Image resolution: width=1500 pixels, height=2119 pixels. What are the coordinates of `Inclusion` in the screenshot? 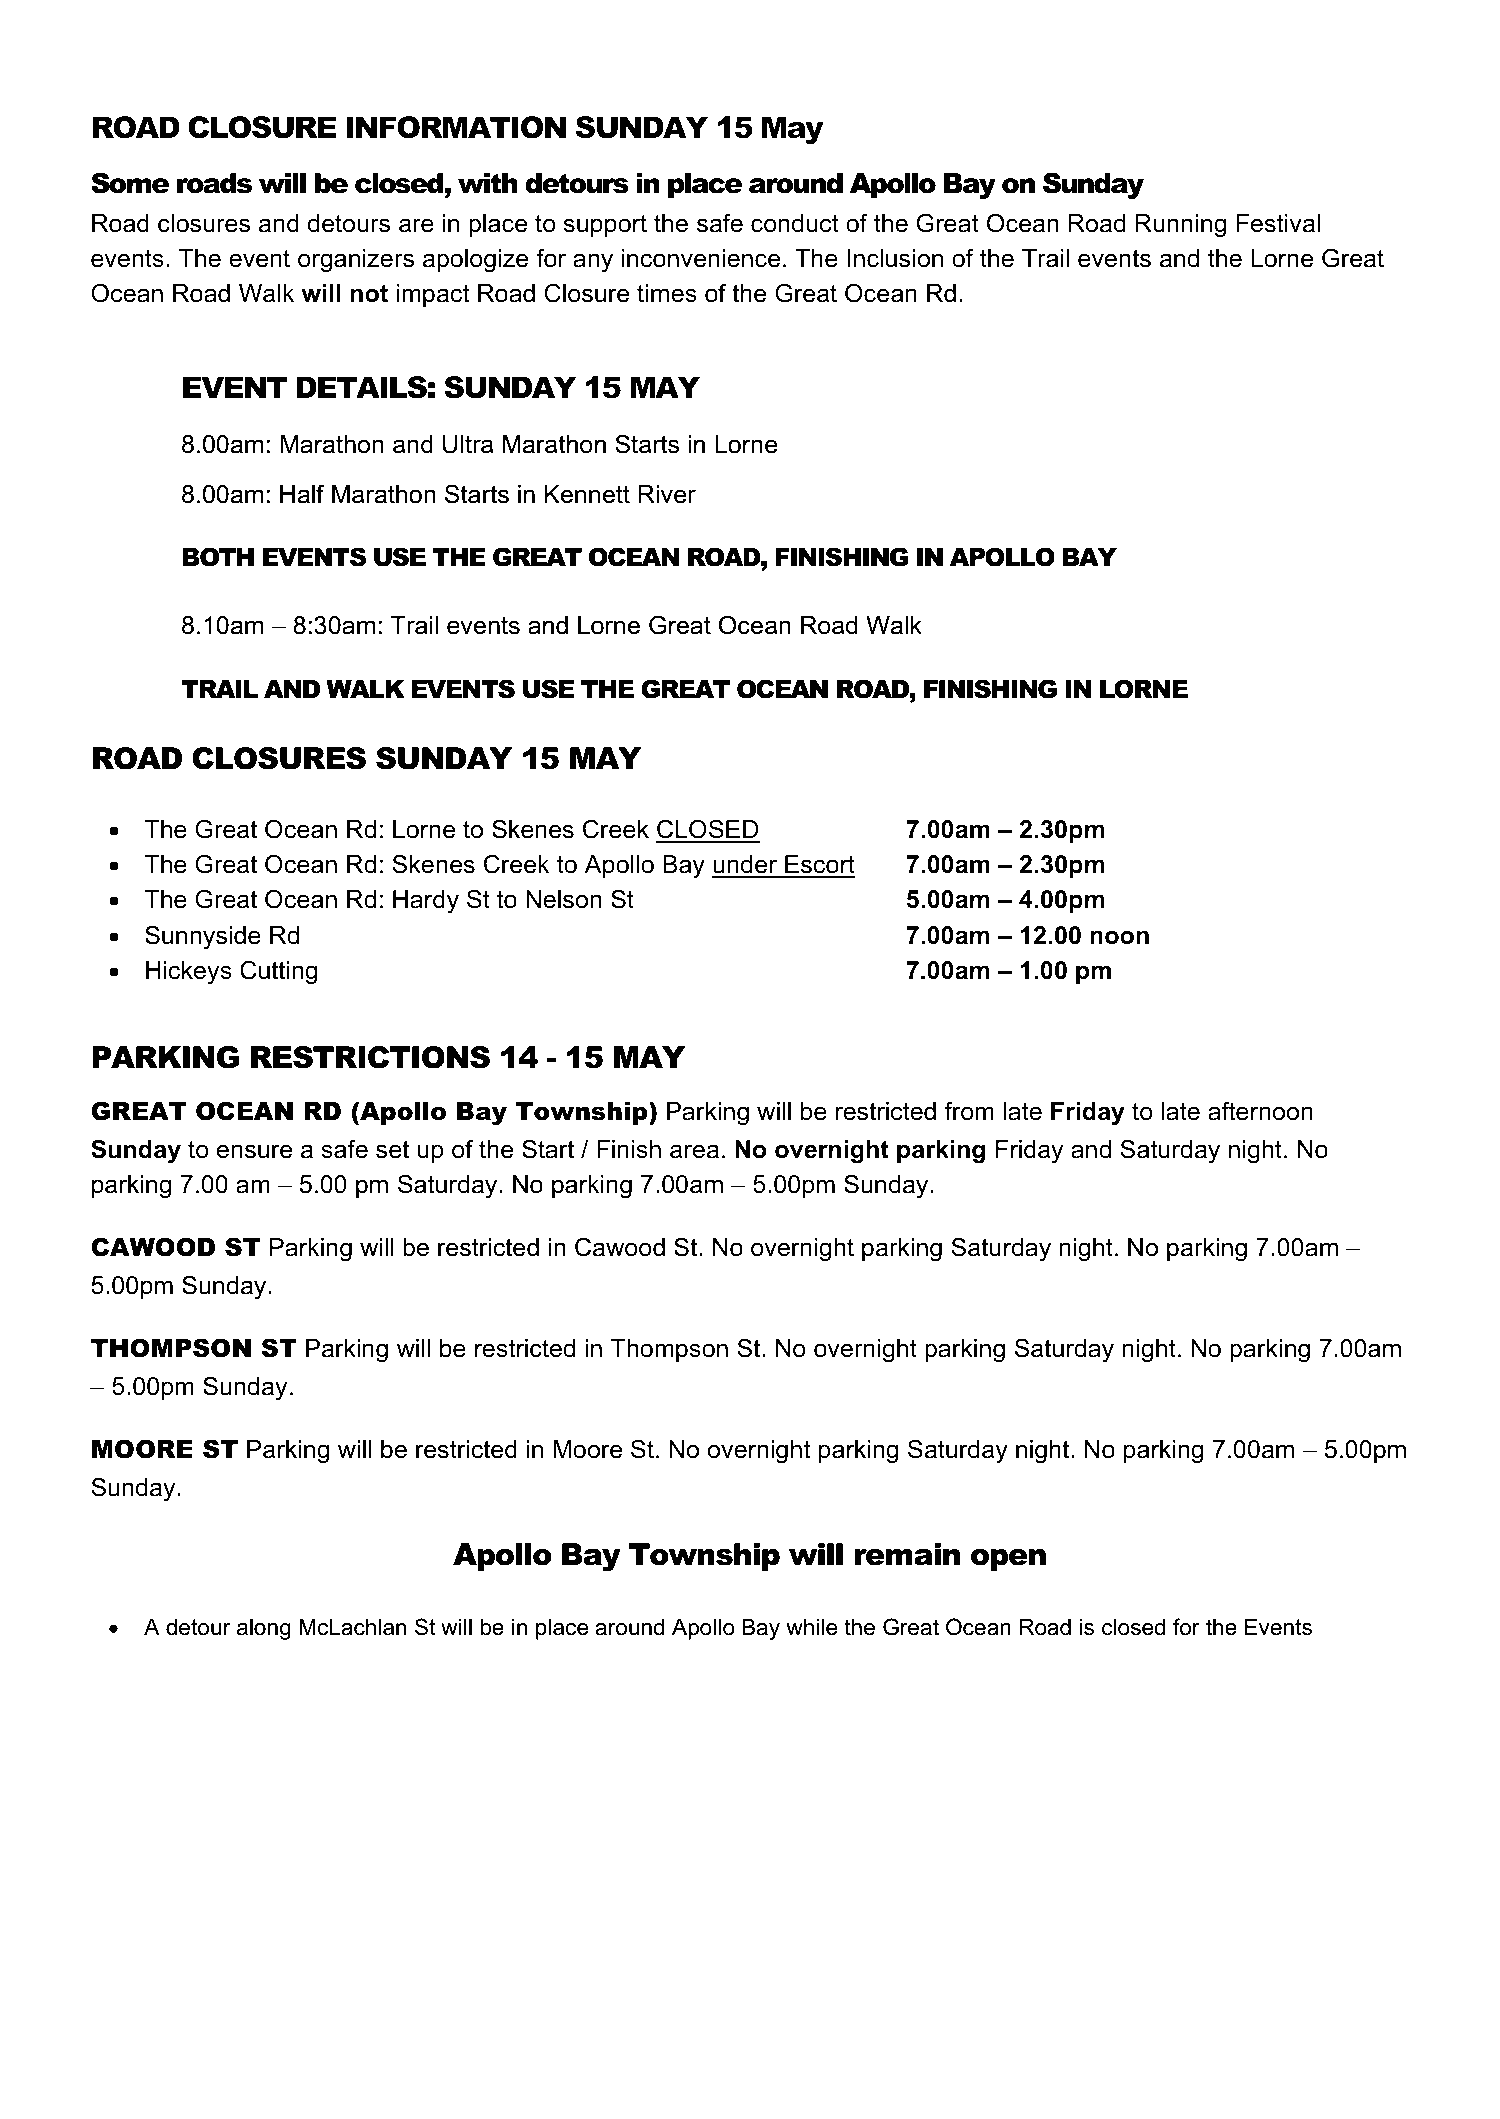 It's located at (895, 258).
